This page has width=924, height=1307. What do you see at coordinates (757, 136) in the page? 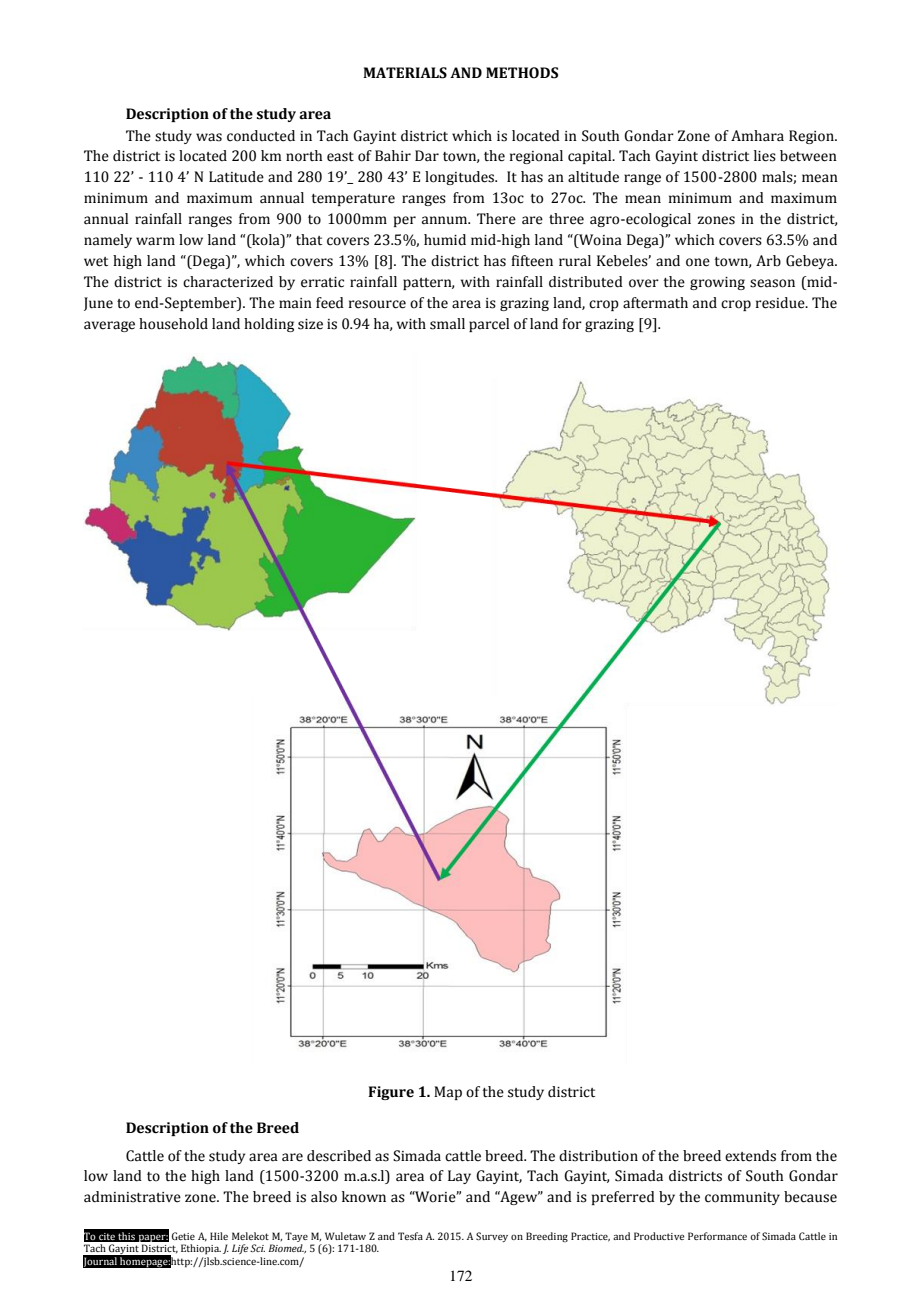
I see `Amhara` at bounding box center [757, 136].
